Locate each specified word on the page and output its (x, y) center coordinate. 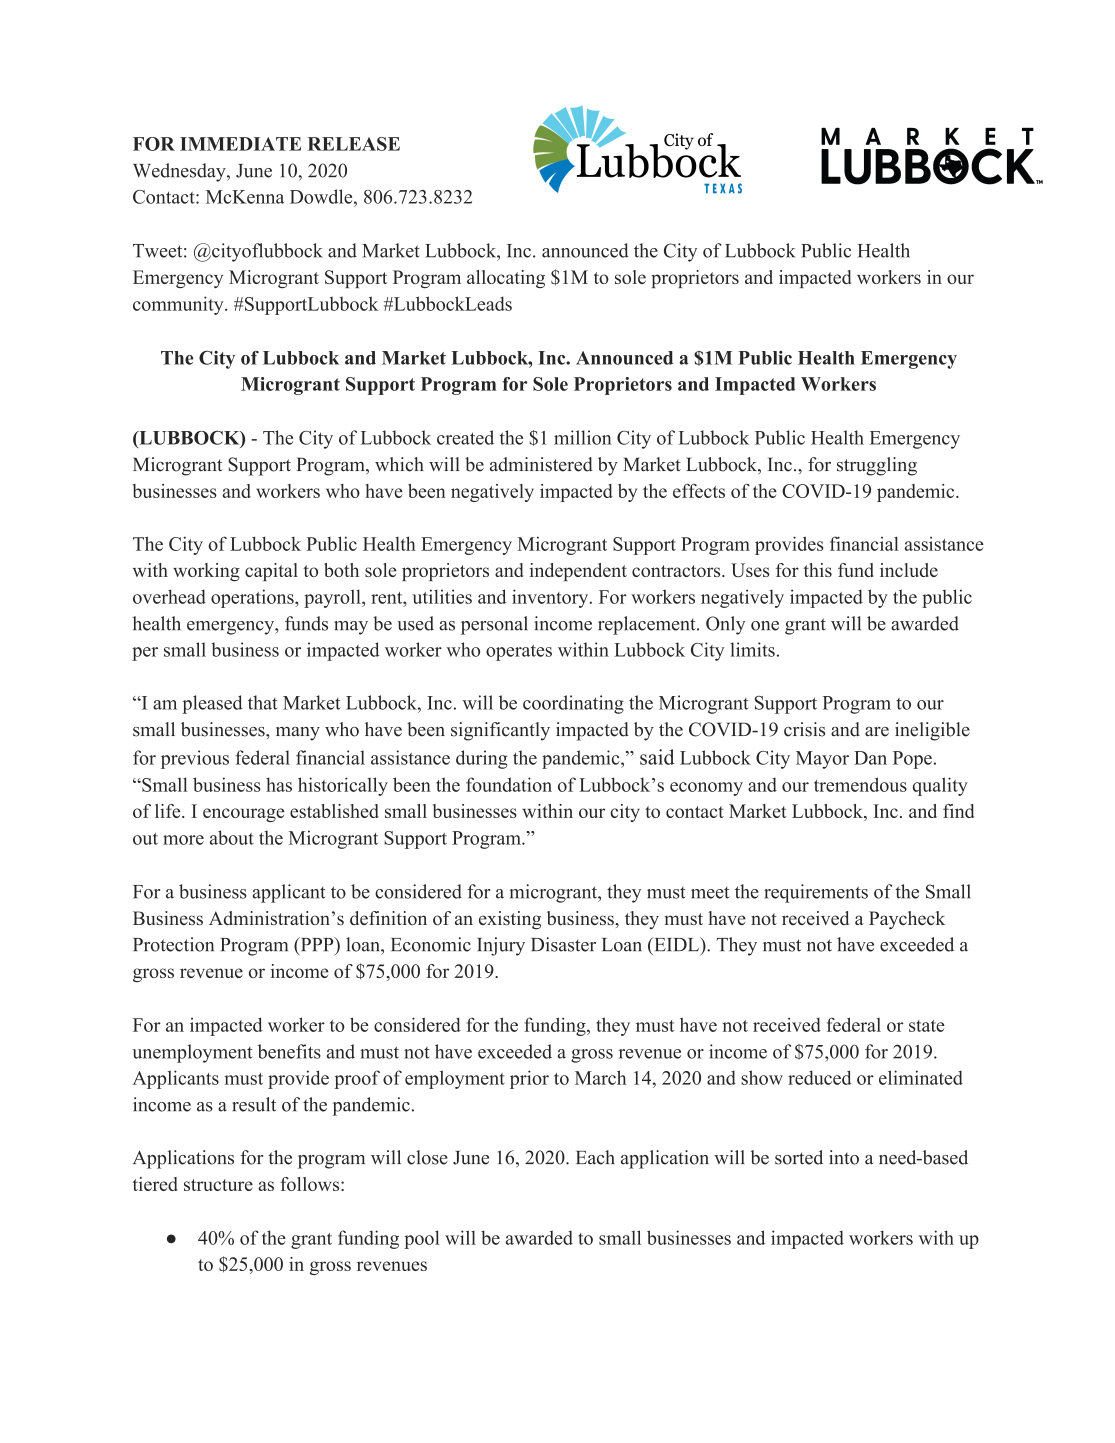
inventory (551, 598)
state (927, 1026)
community (179, 305)
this (818, 570)
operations (253, 598)
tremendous (860, 784)
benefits (289, 1051)
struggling (877, 466)
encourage (244, 815)
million (583, 437)
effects (699, 491)
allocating (506, 279)
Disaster (563, 944)
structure (218, 1185)
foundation (509, 784)
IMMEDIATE (240, 144)
